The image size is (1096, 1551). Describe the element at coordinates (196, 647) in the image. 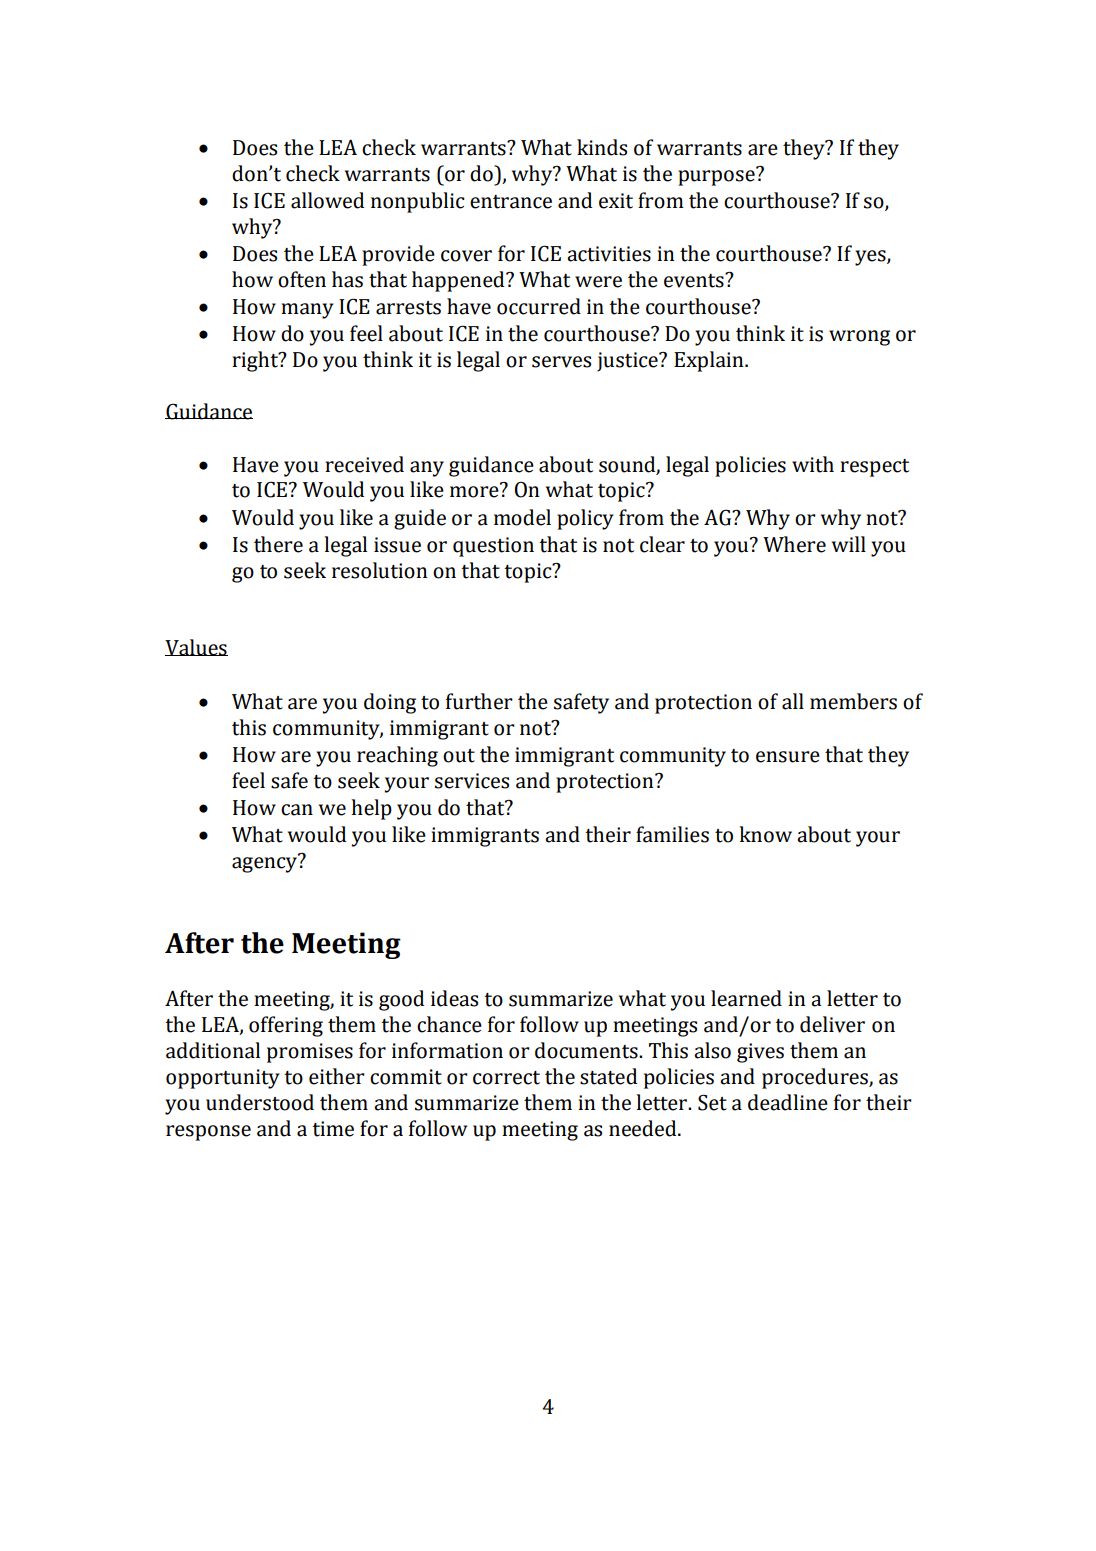

I see `Values` at that location.
